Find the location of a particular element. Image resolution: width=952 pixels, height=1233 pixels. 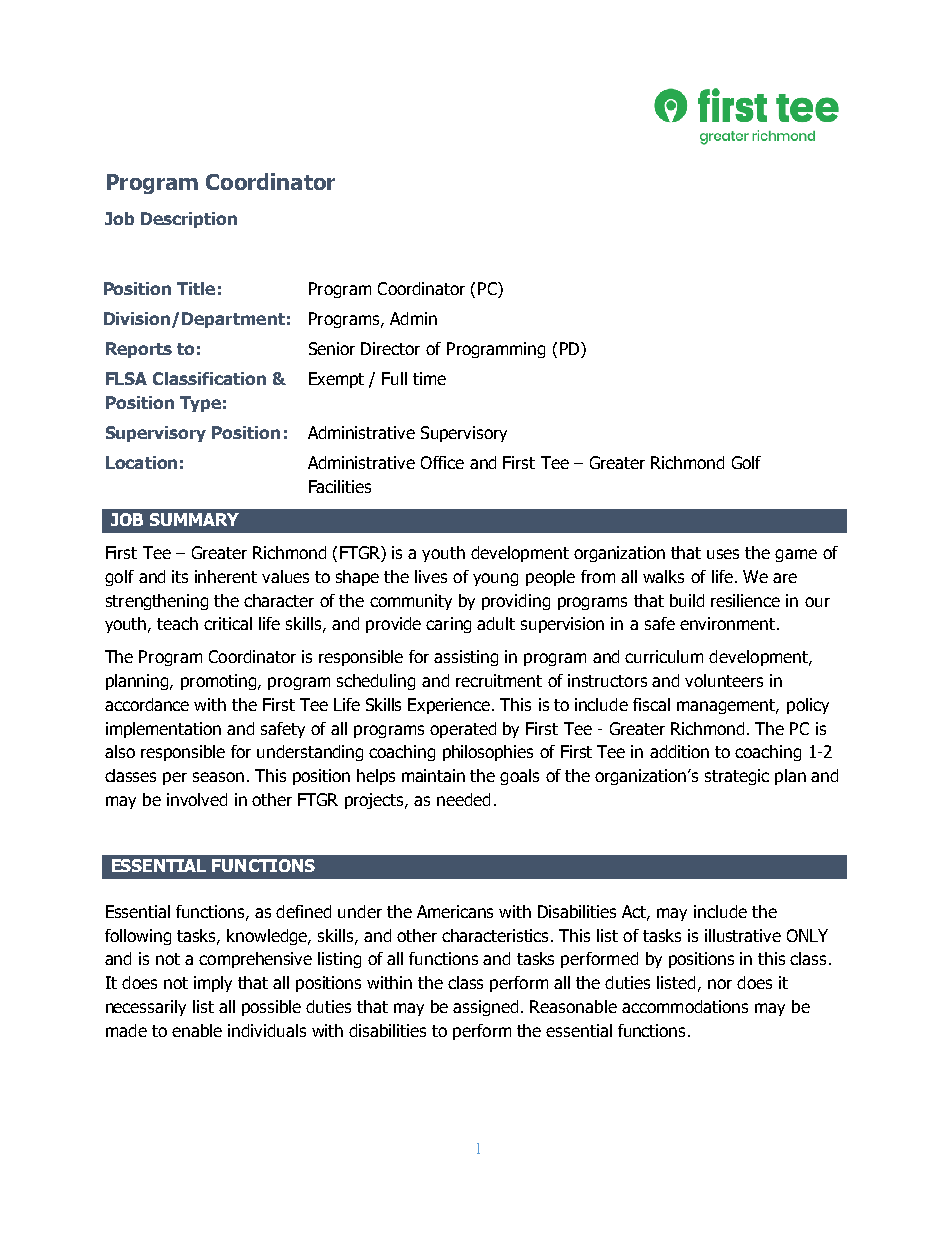

Description is located at coordinates (189, 220).
